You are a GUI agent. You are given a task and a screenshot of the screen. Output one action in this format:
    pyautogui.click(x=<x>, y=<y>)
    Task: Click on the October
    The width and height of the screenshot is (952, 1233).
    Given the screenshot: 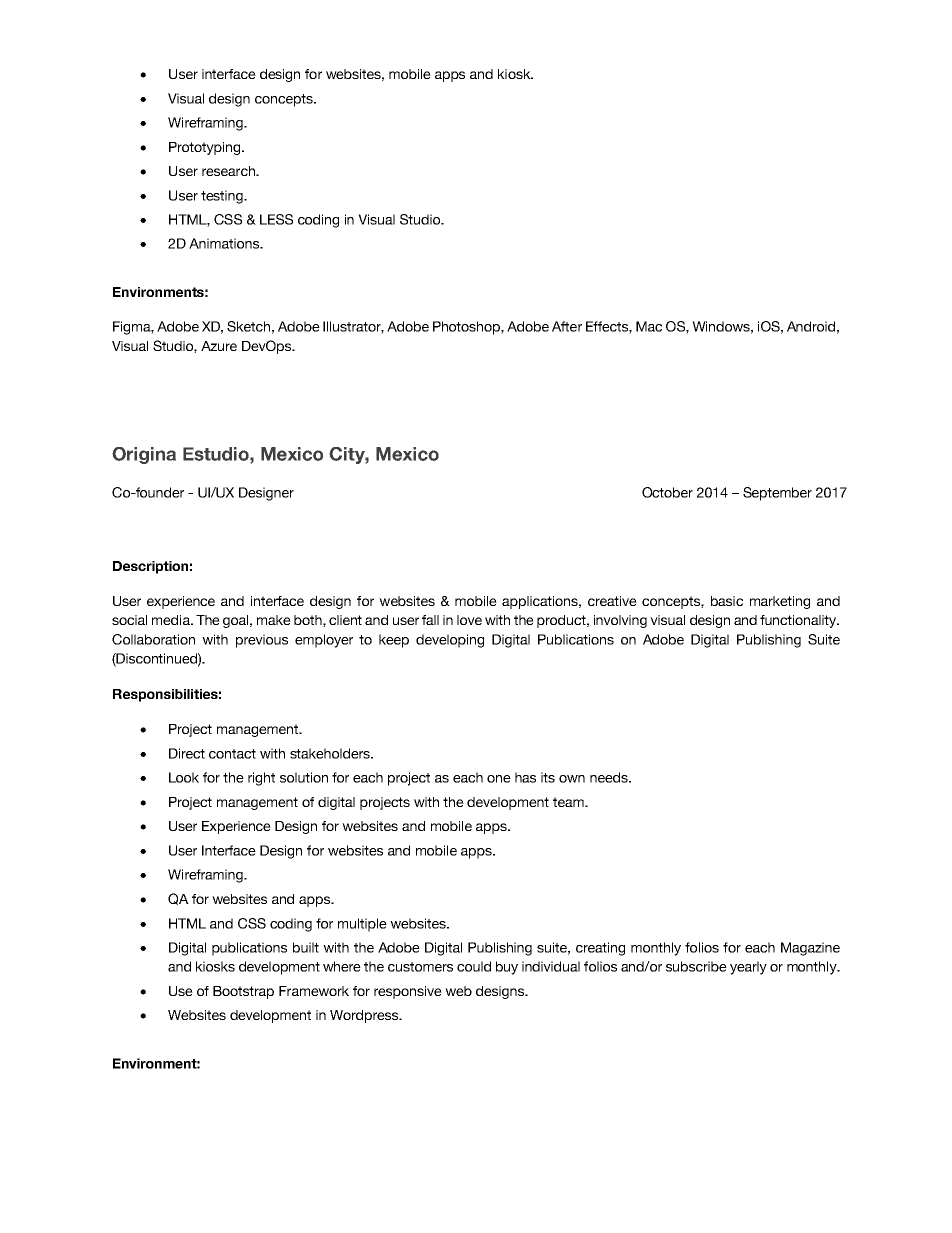 What is the action you would take?
    pyautogui.click(x=667, y=492)
